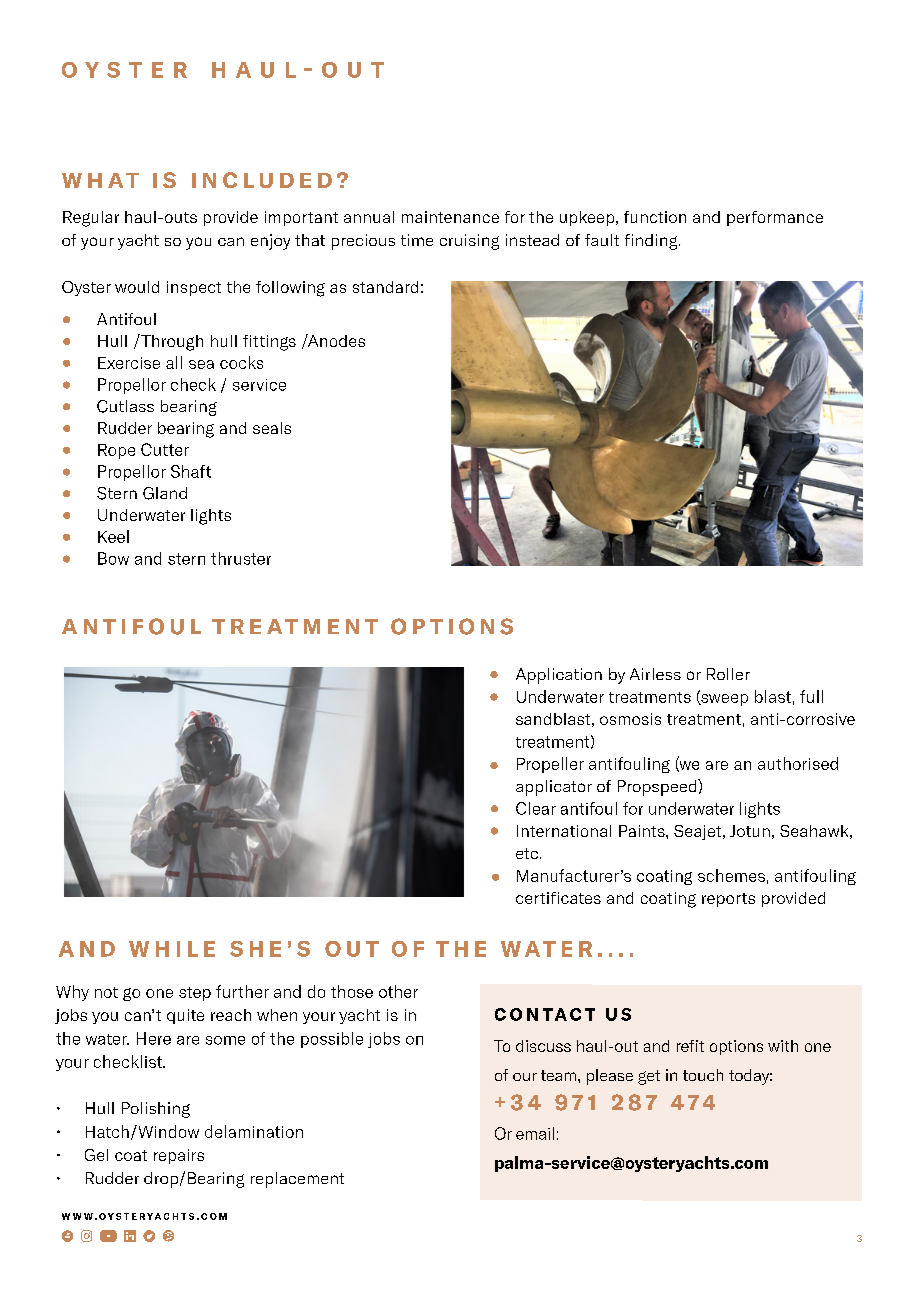 This screenshot has height=1308, width=924. Describe the element at coordinates (775, 218) in the screenshot. I see `performance` at that location.
